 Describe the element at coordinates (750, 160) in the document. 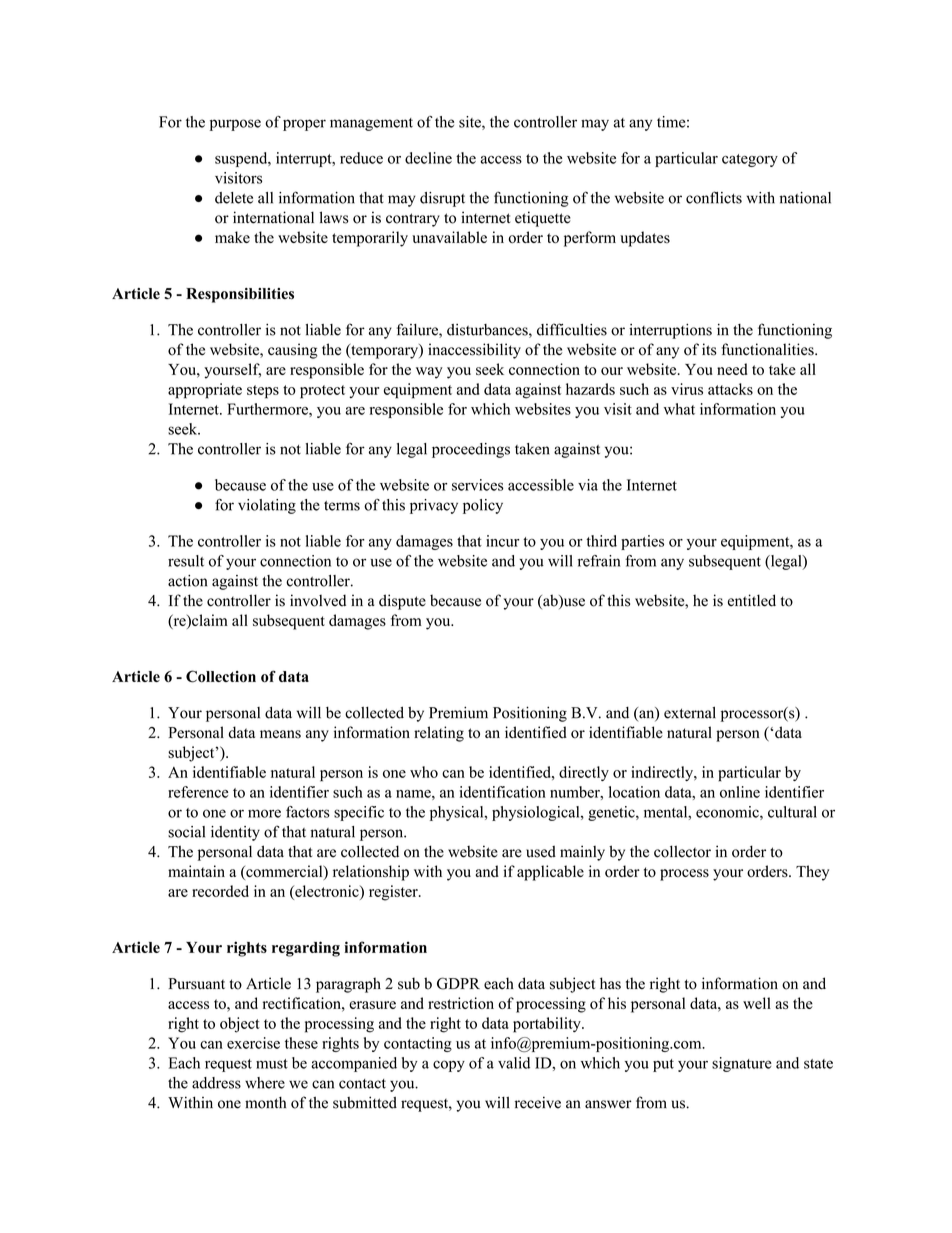

I see `category` at that location.
